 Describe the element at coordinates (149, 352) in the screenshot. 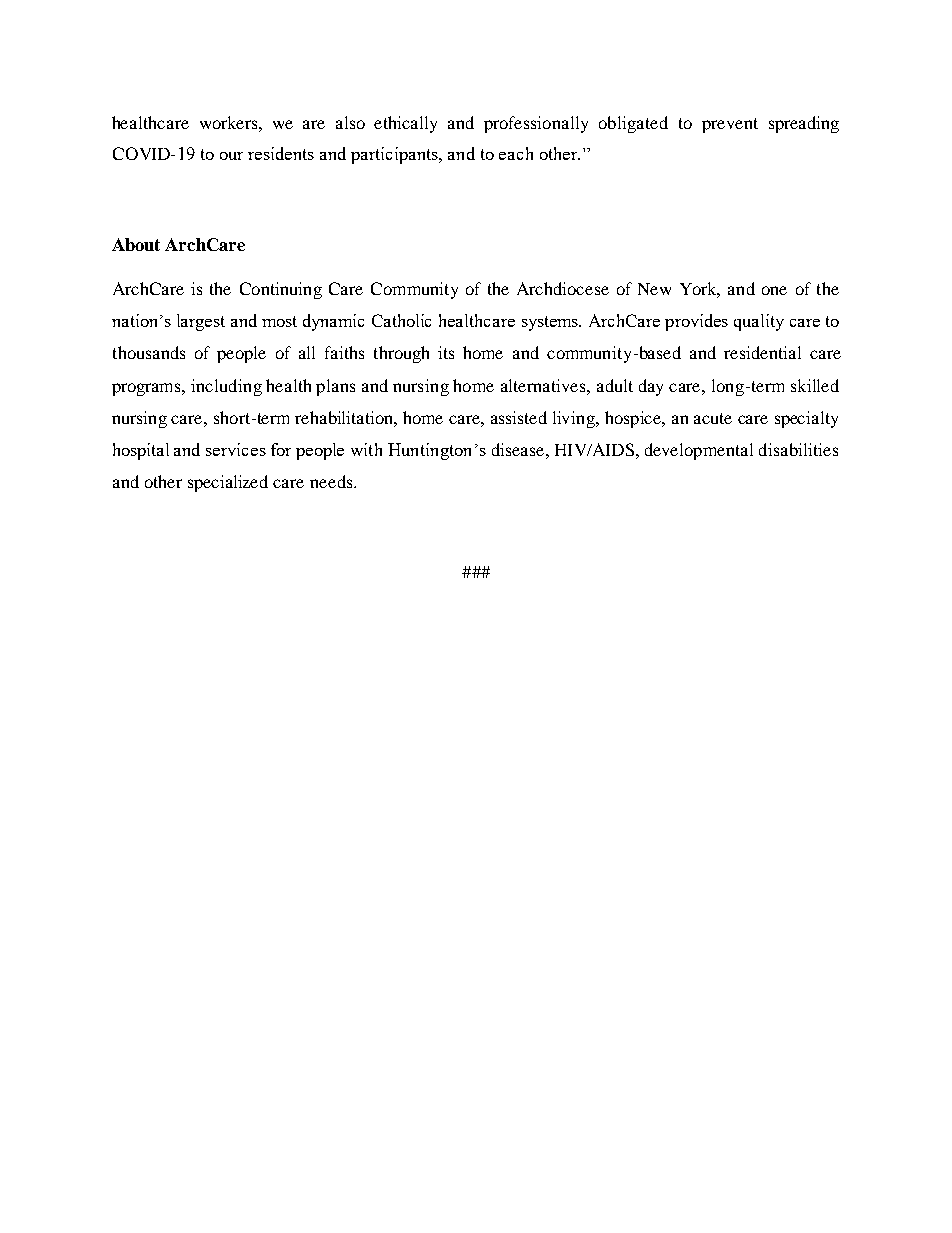

I see `thousands` at that location.
